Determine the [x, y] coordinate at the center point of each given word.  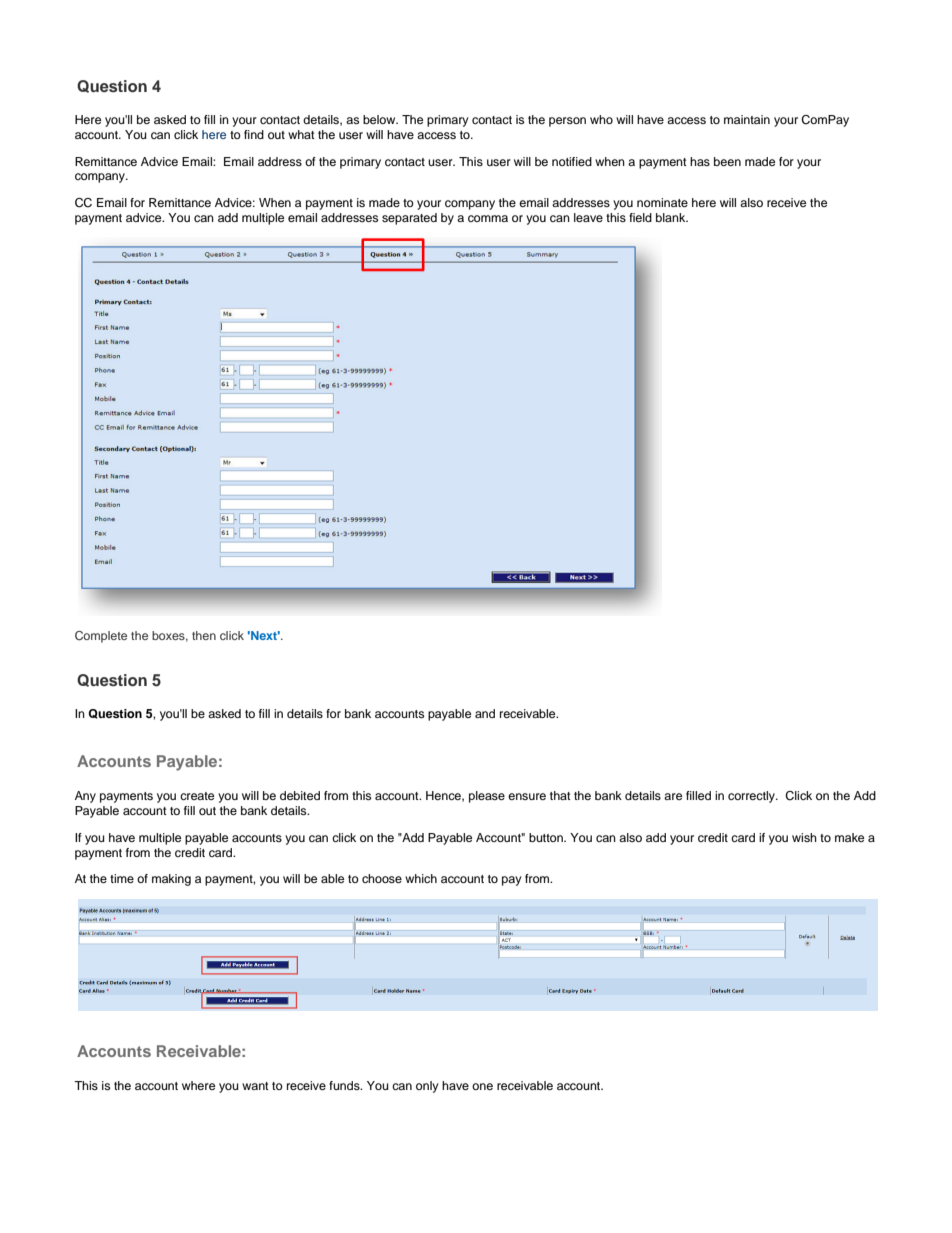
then [204, 635]
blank [672, 217]
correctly [752, 797]
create [197, 796]
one [482, 1086]
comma [488, 218]
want [255, 1086]
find [254, 134]
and [485, 713]
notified [572, 161]
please [487, 797]
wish [804, 837]
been [727, 161]
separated [409, 219]
